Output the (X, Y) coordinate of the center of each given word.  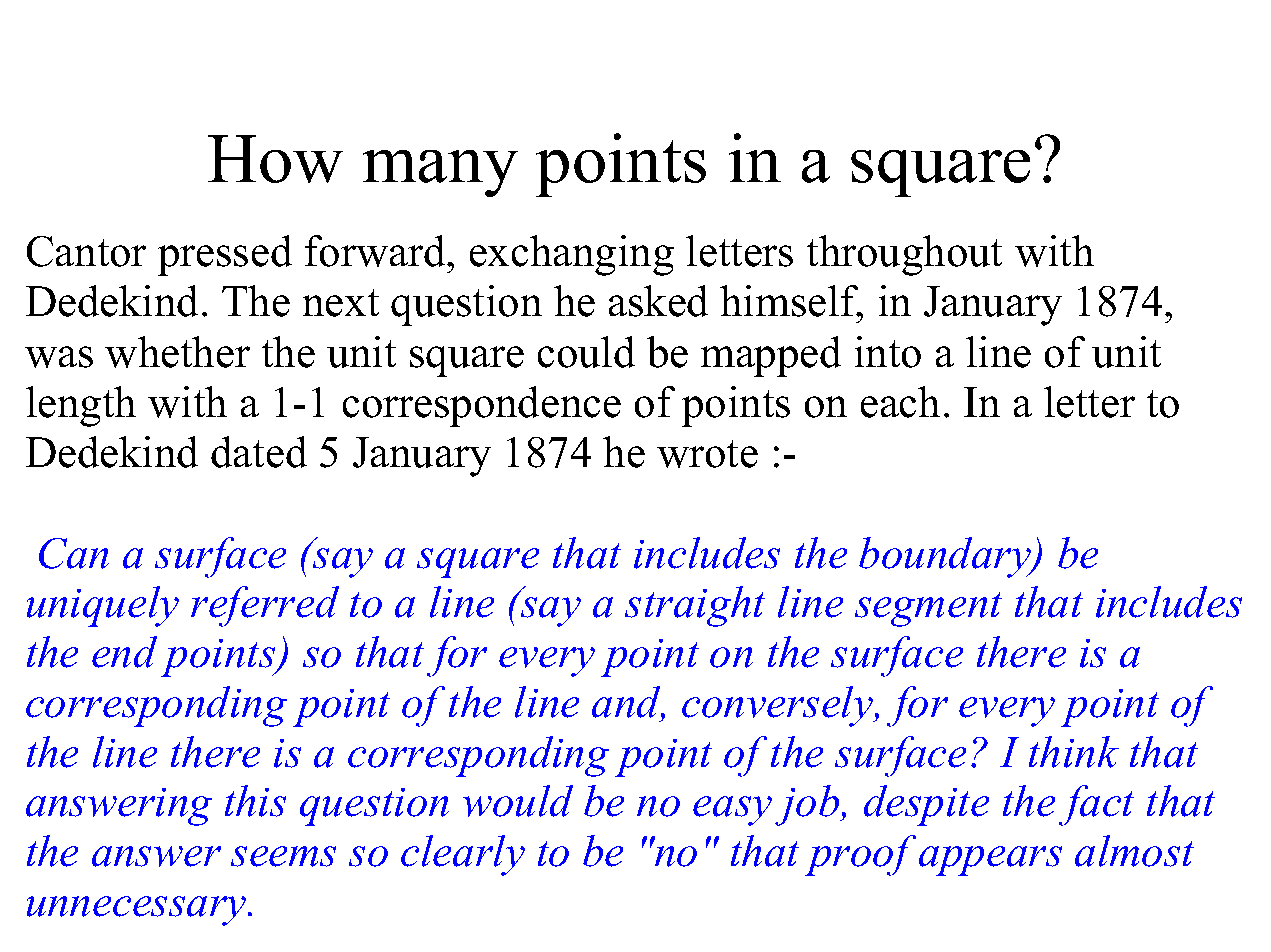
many (440, 173)
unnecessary (138, 911)
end (124, 652)
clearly (463, 855)
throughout (904, 255)
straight (695, 606)
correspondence (482, 406)
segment (928, 609)
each (900, 402)
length (81, 406)
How (275, 159)
